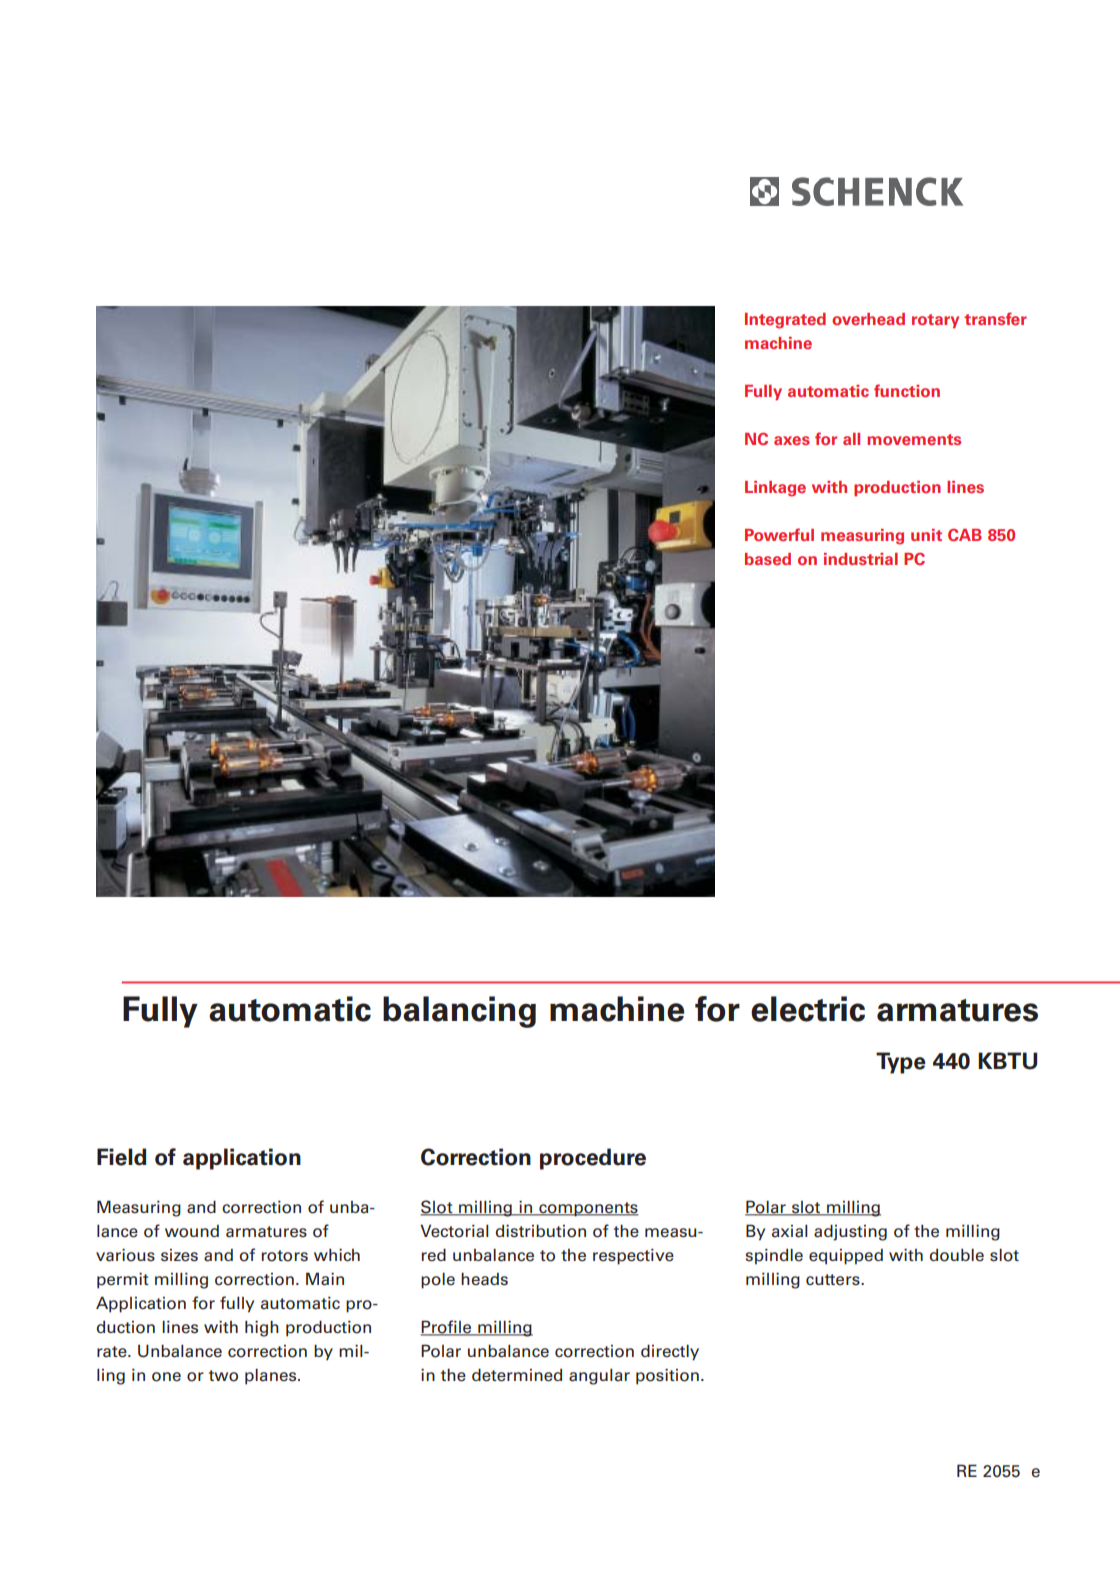 This screenshot has height=1585, width=1120. What do you see at coordinates (792, 441) in the screenshot?
I see `axes` at bounding box center [792, 441].
